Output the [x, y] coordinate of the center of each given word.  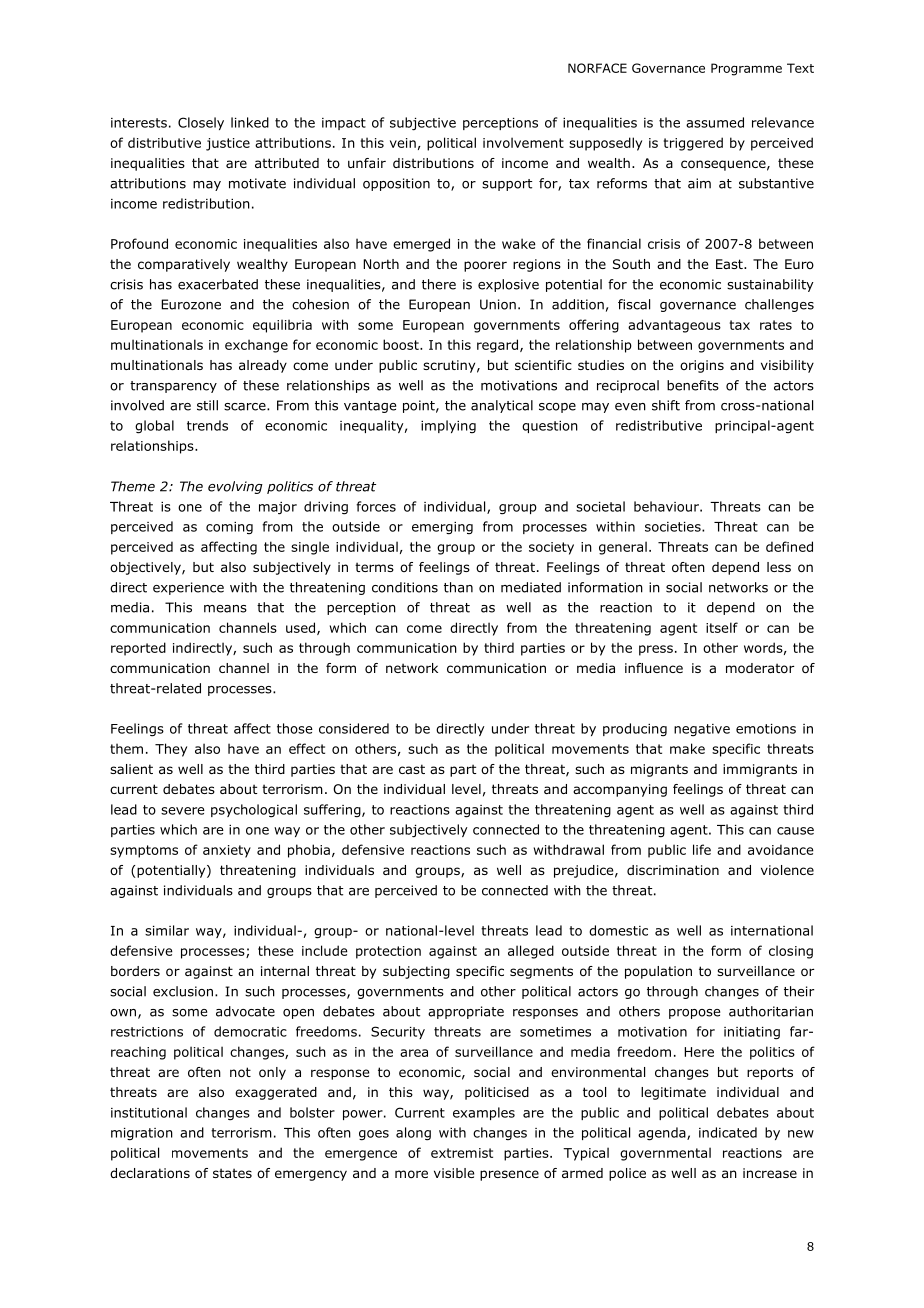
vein [403, 143]
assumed [715, 122]
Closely [201, 123]
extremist [462, 1153]
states [232, 1173]
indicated [728, 1132]
